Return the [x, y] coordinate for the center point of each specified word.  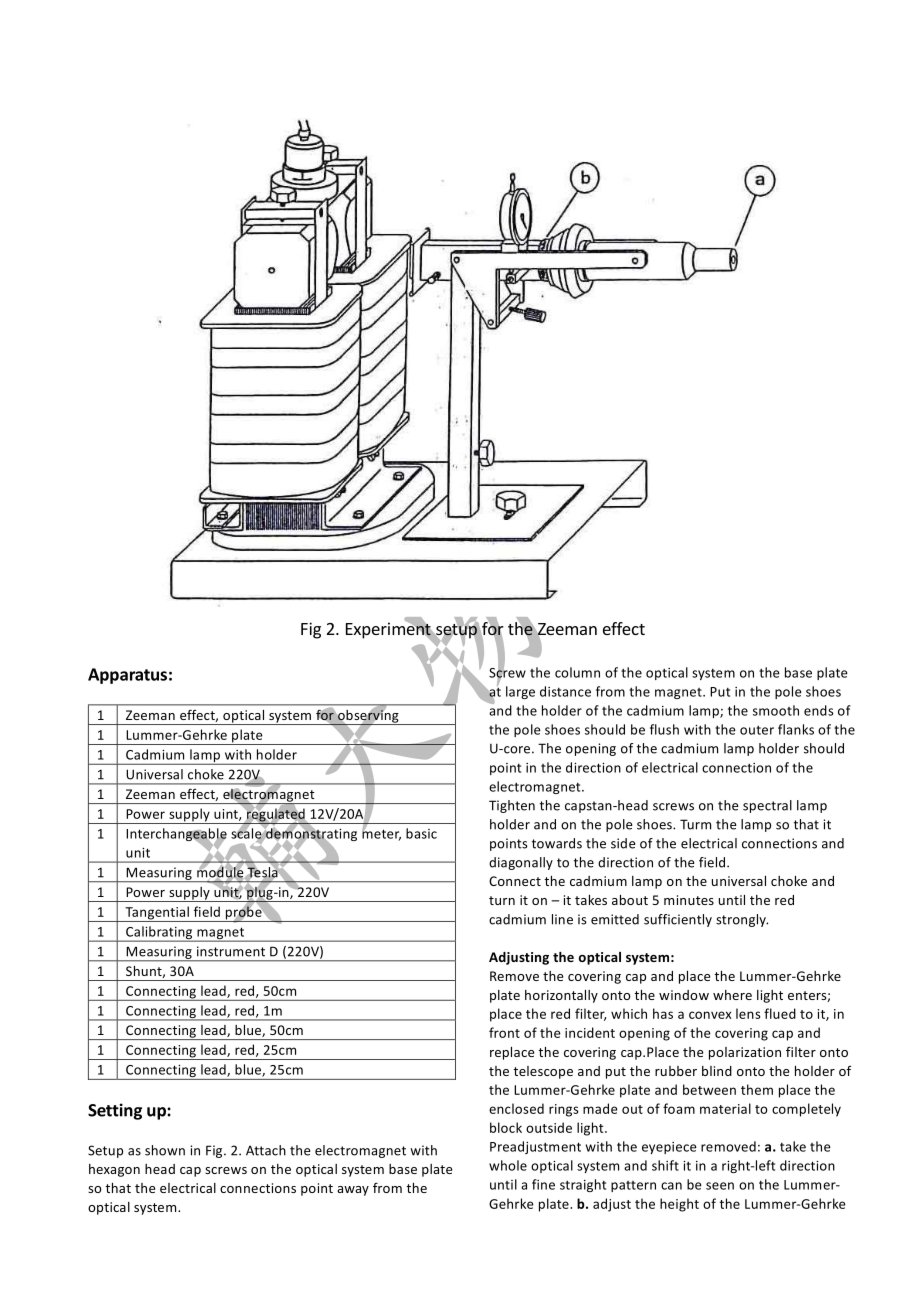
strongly [742, 920]
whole [508, 1165]
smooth [776, 710]
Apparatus [127, 676]
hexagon [114, 1170]
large [520, 692]
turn [502, 900]
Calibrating [159, 934]
